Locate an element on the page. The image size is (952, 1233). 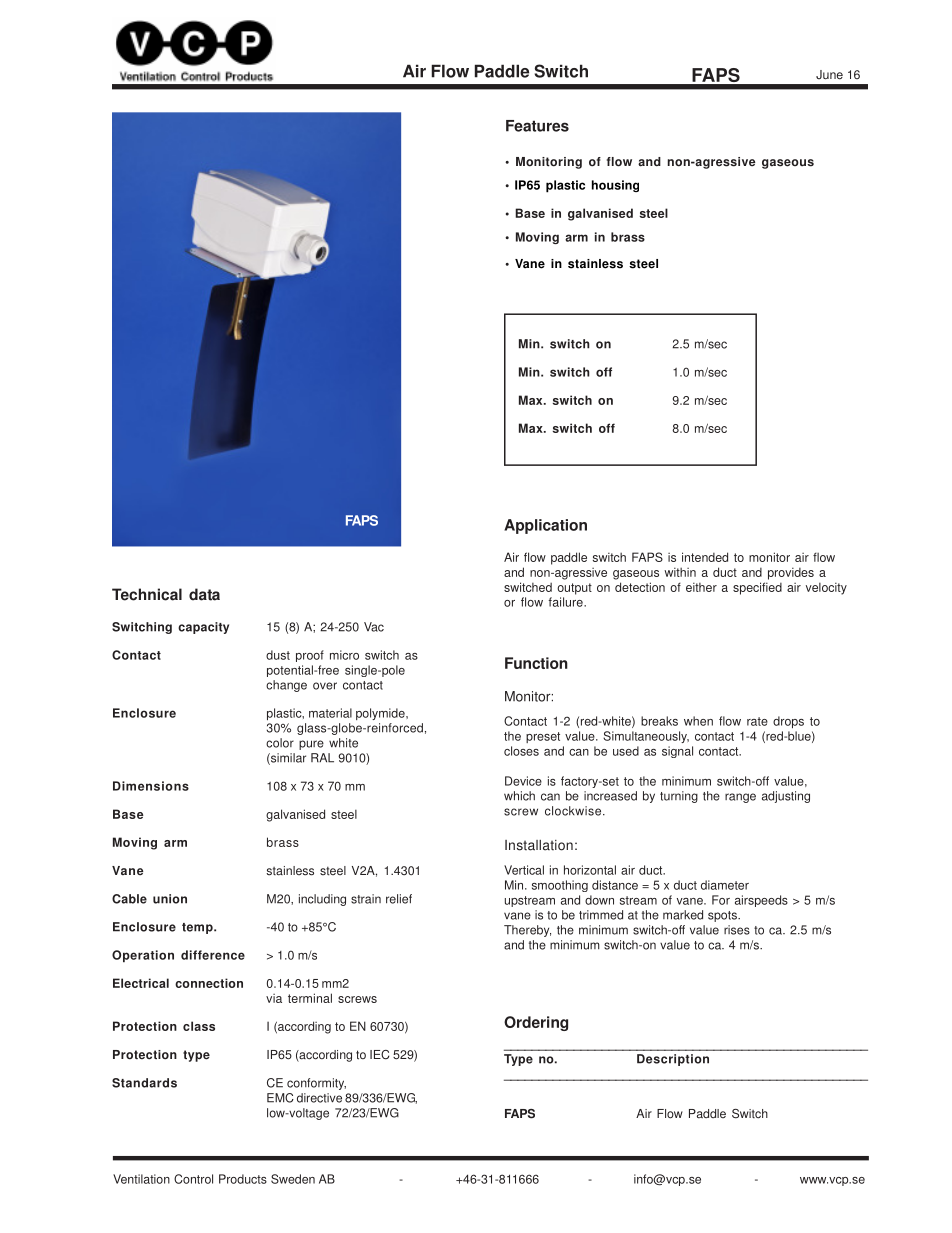
Application is located at coordinates (545, 526).
